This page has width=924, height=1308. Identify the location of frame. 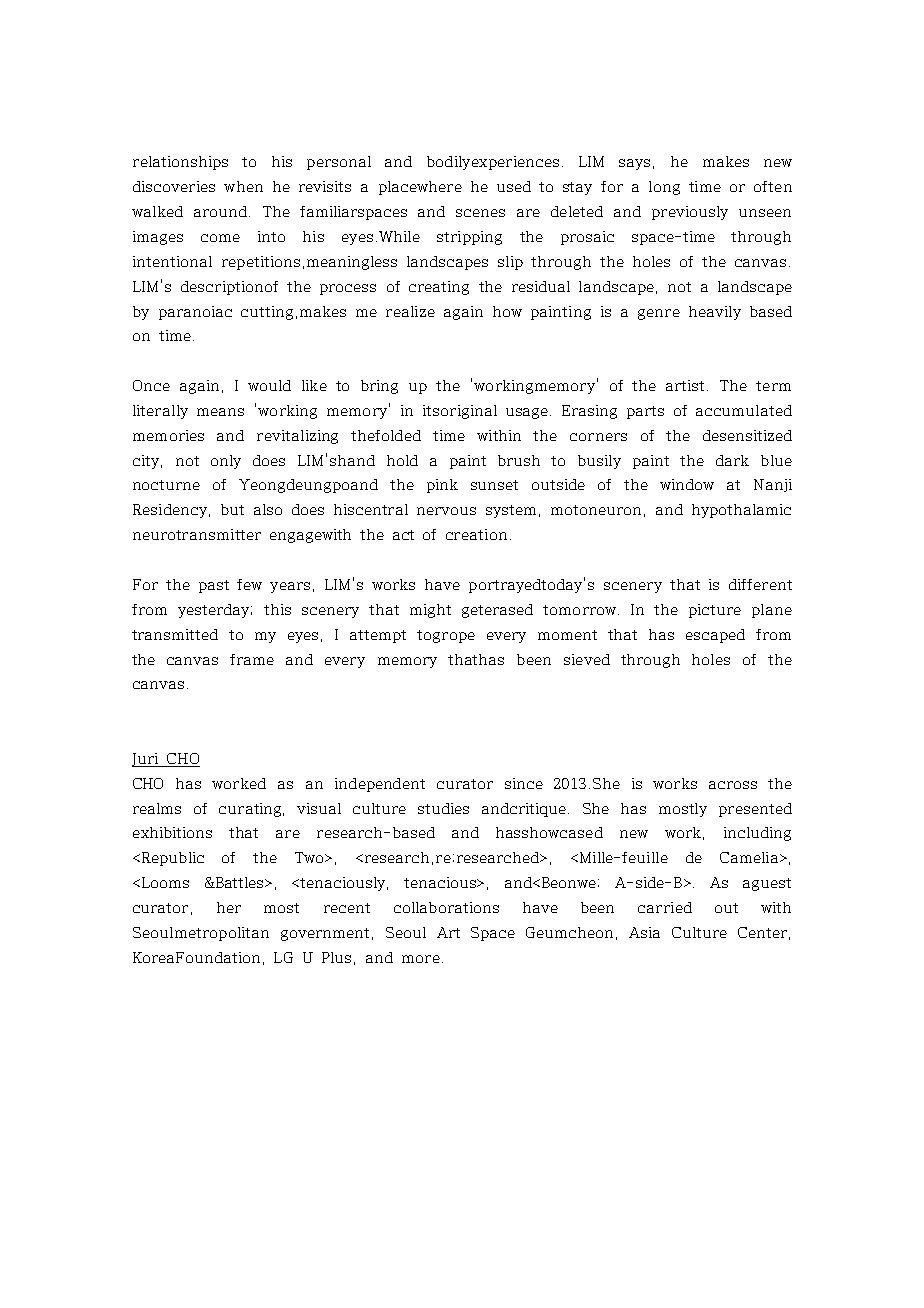
(252, 659).
